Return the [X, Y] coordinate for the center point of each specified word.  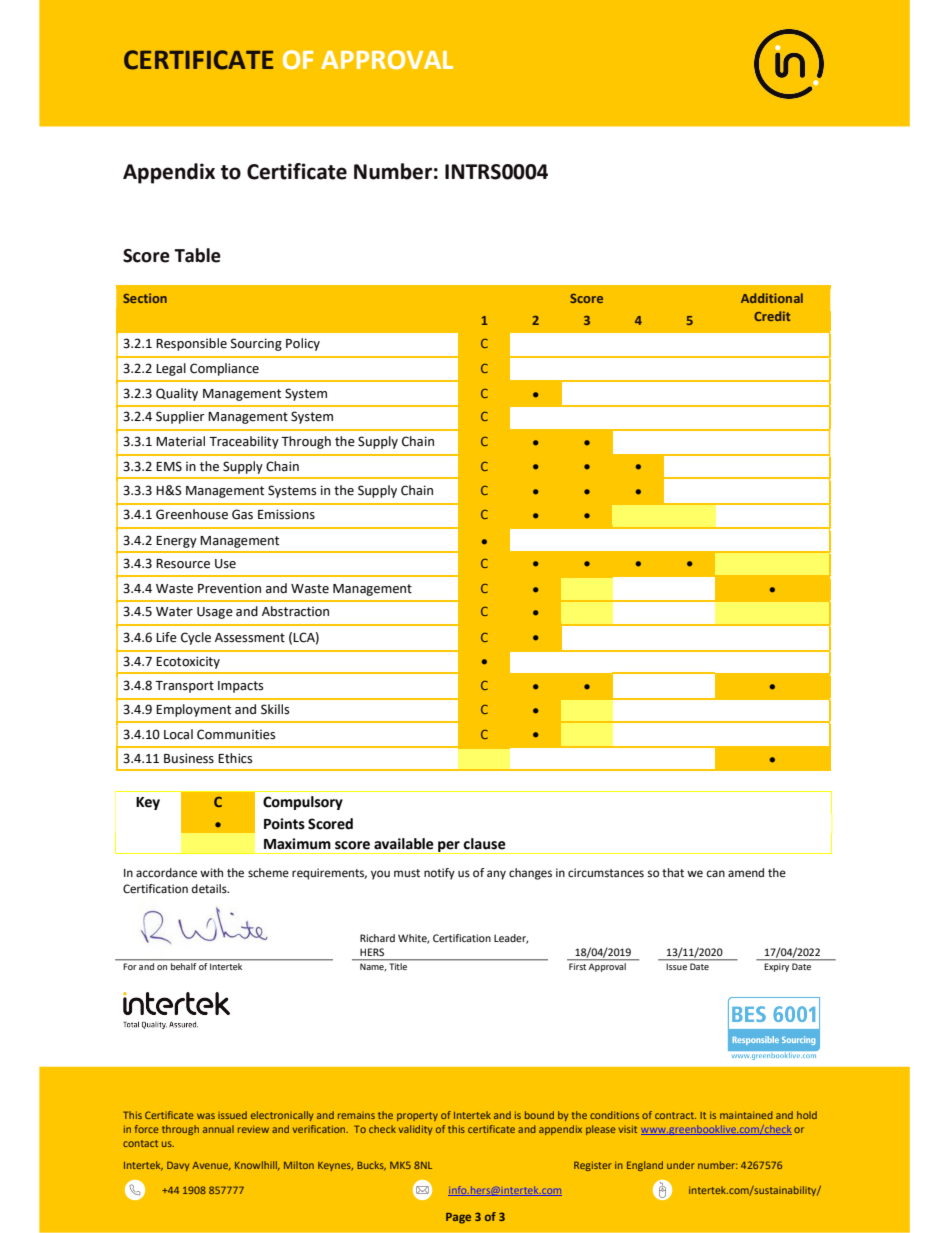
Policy [303, 344]
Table [197, 255]
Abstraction [295, 611]
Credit [772, 316]
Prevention [229, 589]
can [716, 873]
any [496, 875]
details [210, 889]
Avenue [211, 1166]
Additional [772, 298]
